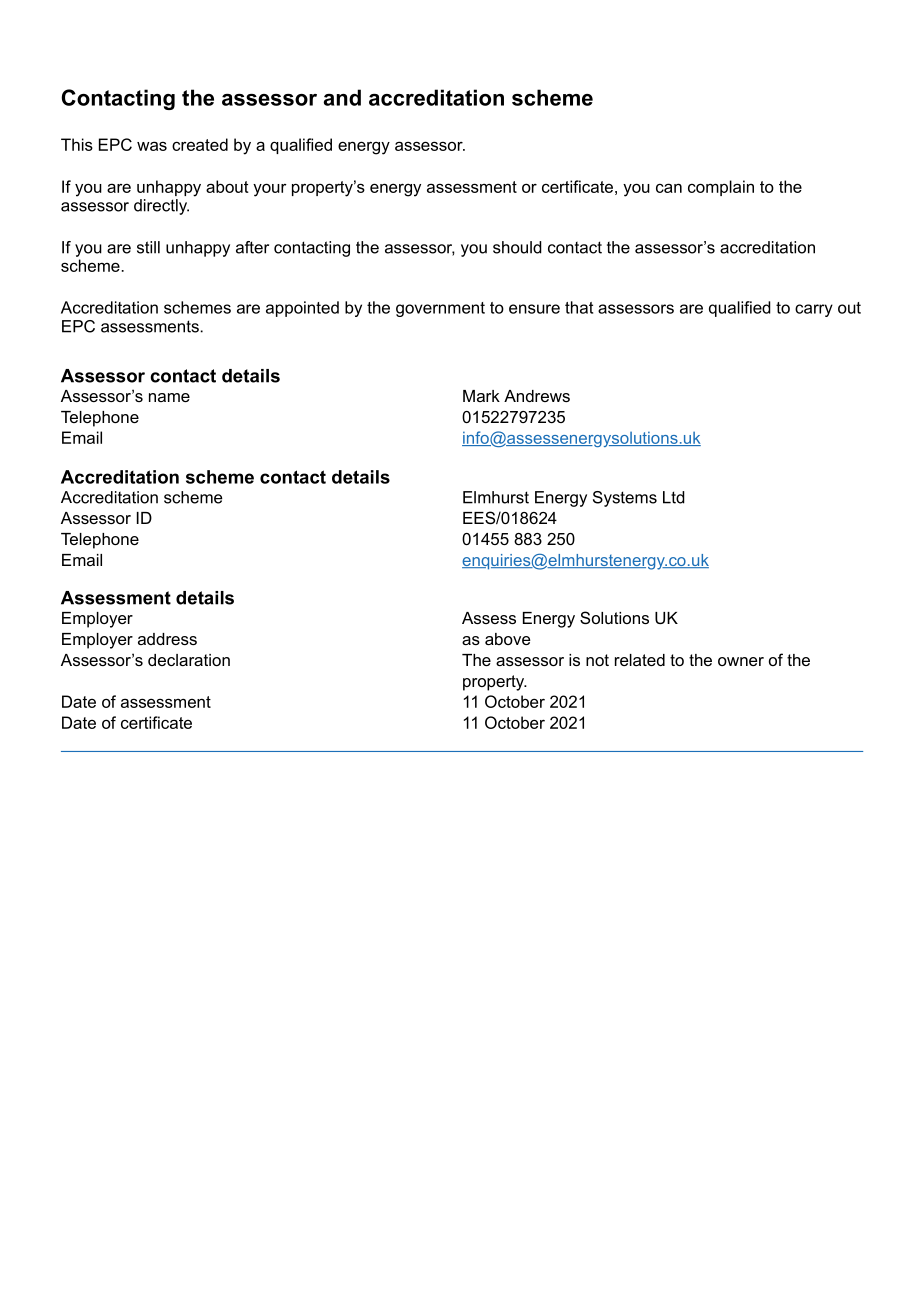 The width and height of the image is (924, 1304). What do you see at coordinates (270, 190) in the image?
I see `your` at bounding box center [270, 190].
